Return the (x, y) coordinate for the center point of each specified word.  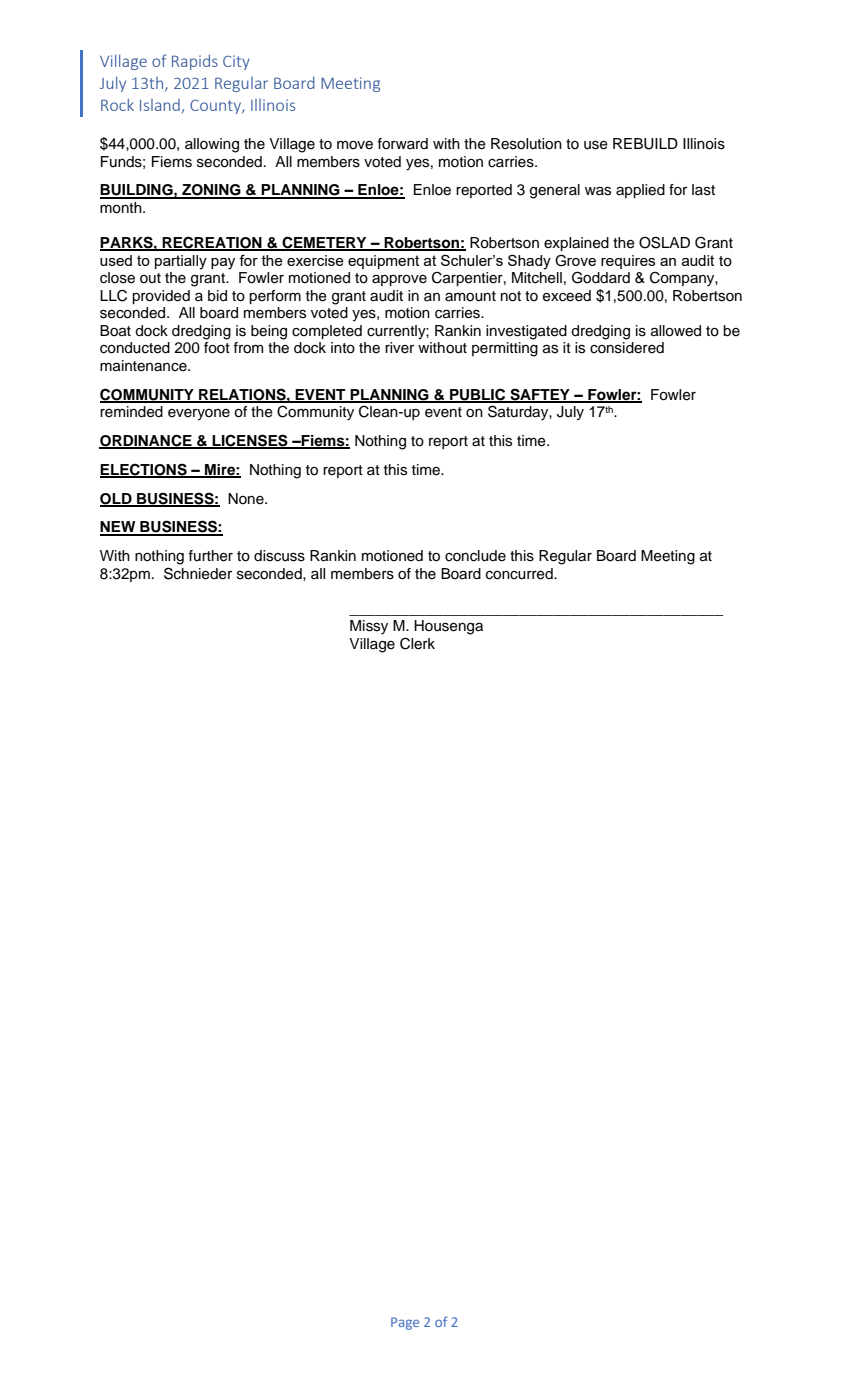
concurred (520, 574)
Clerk (417, 643)
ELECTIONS (144, 470)
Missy (369, 627)
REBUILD (645, 144)
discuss (279, 556)
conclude (475, 556)
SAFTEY (540, 395)
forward (402, 144)
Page (405, 1323)
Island (160, 105)
